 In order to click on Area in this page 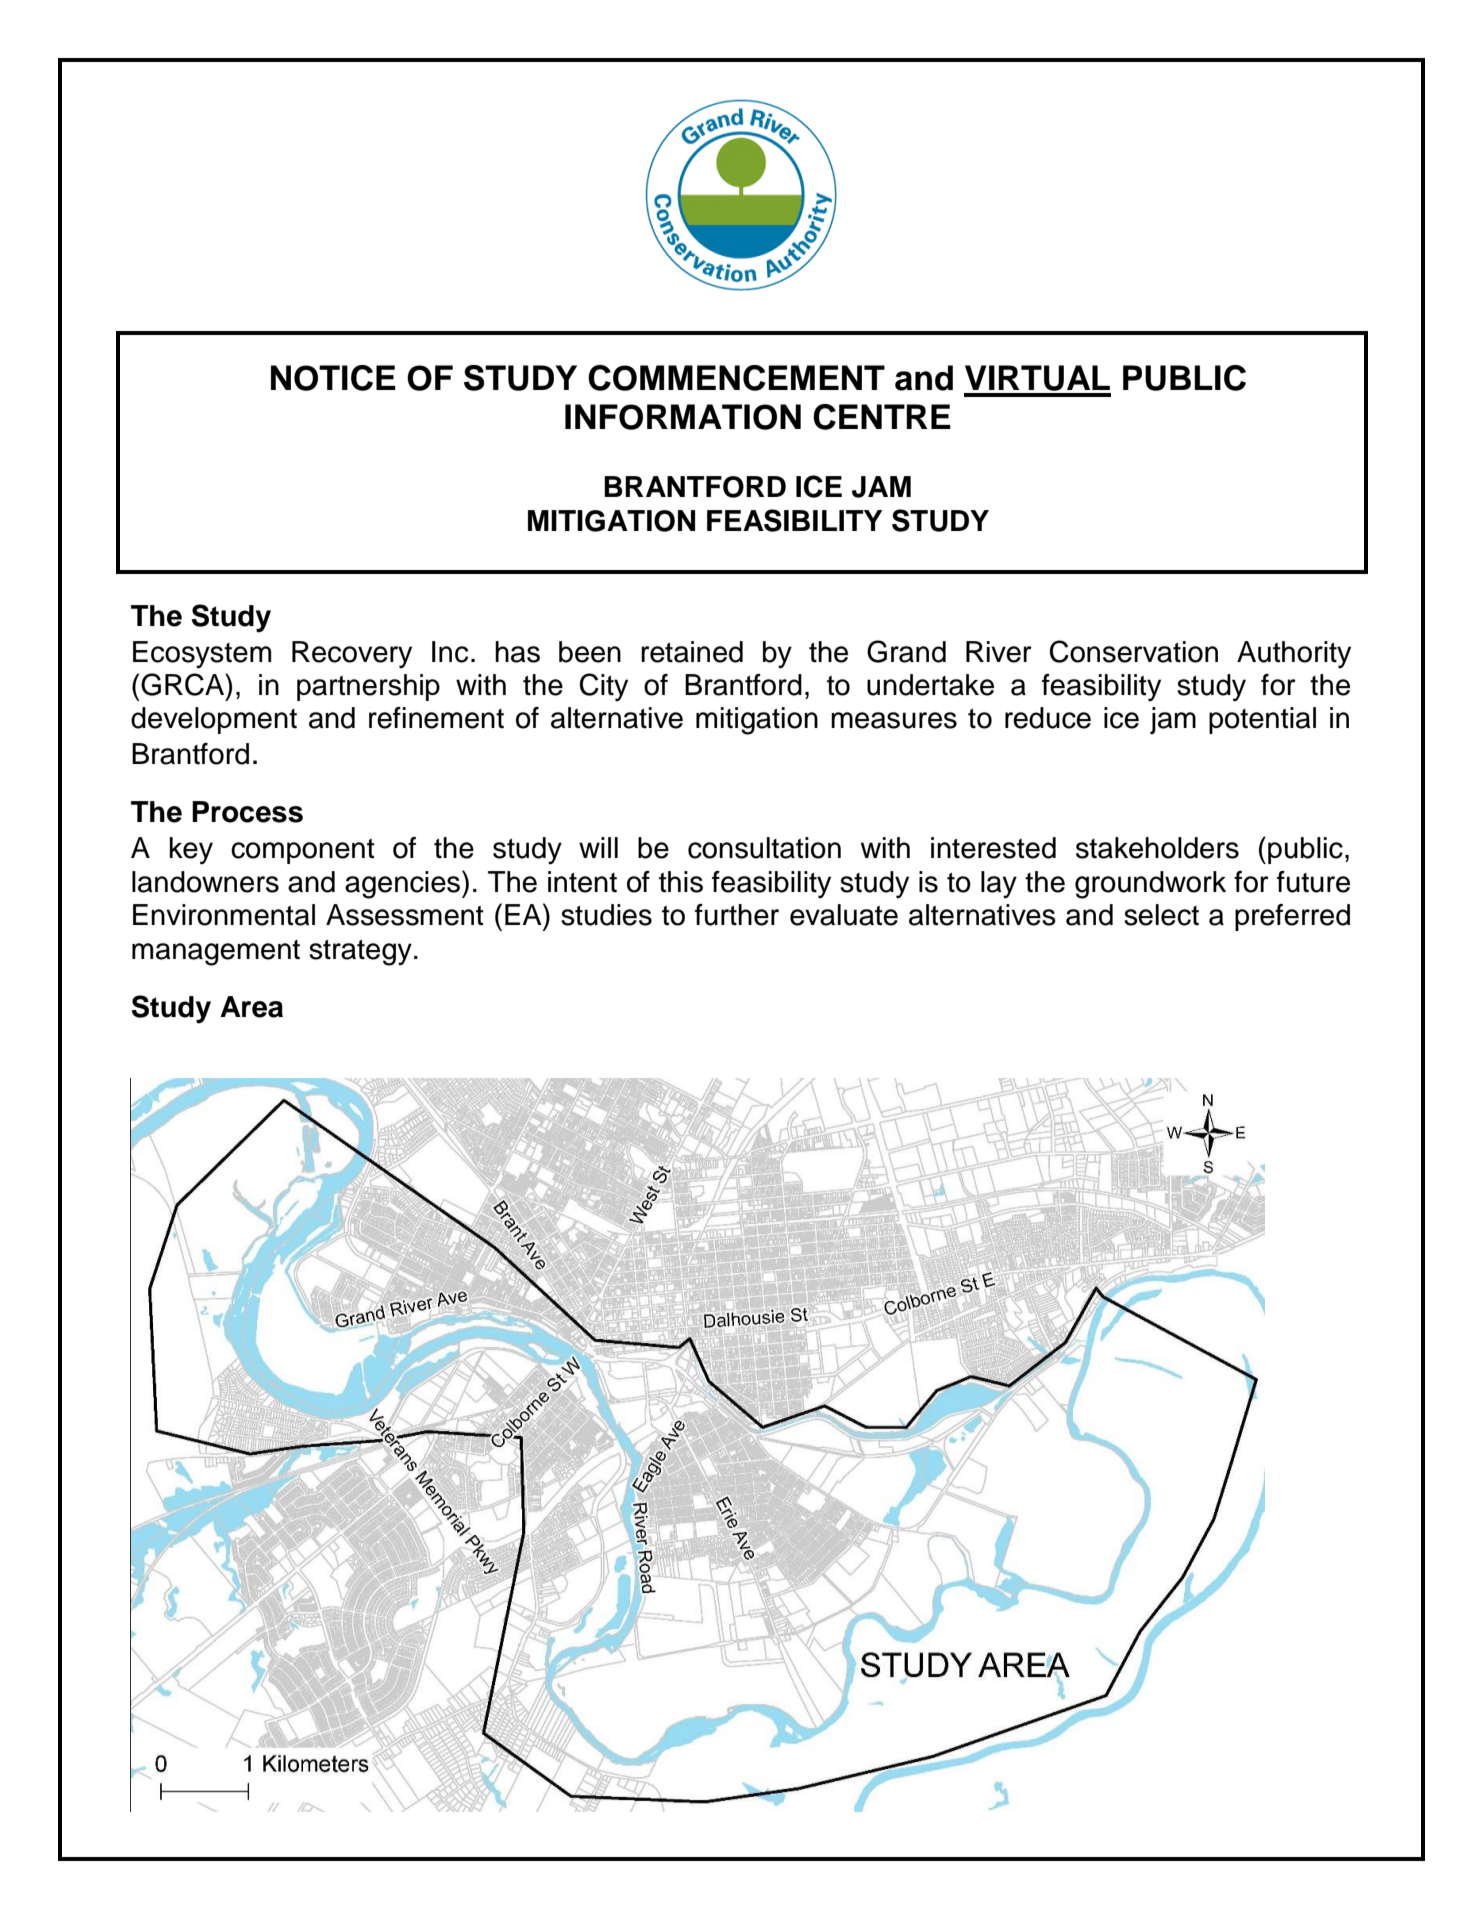, I will do `click(251, 1007)`.
